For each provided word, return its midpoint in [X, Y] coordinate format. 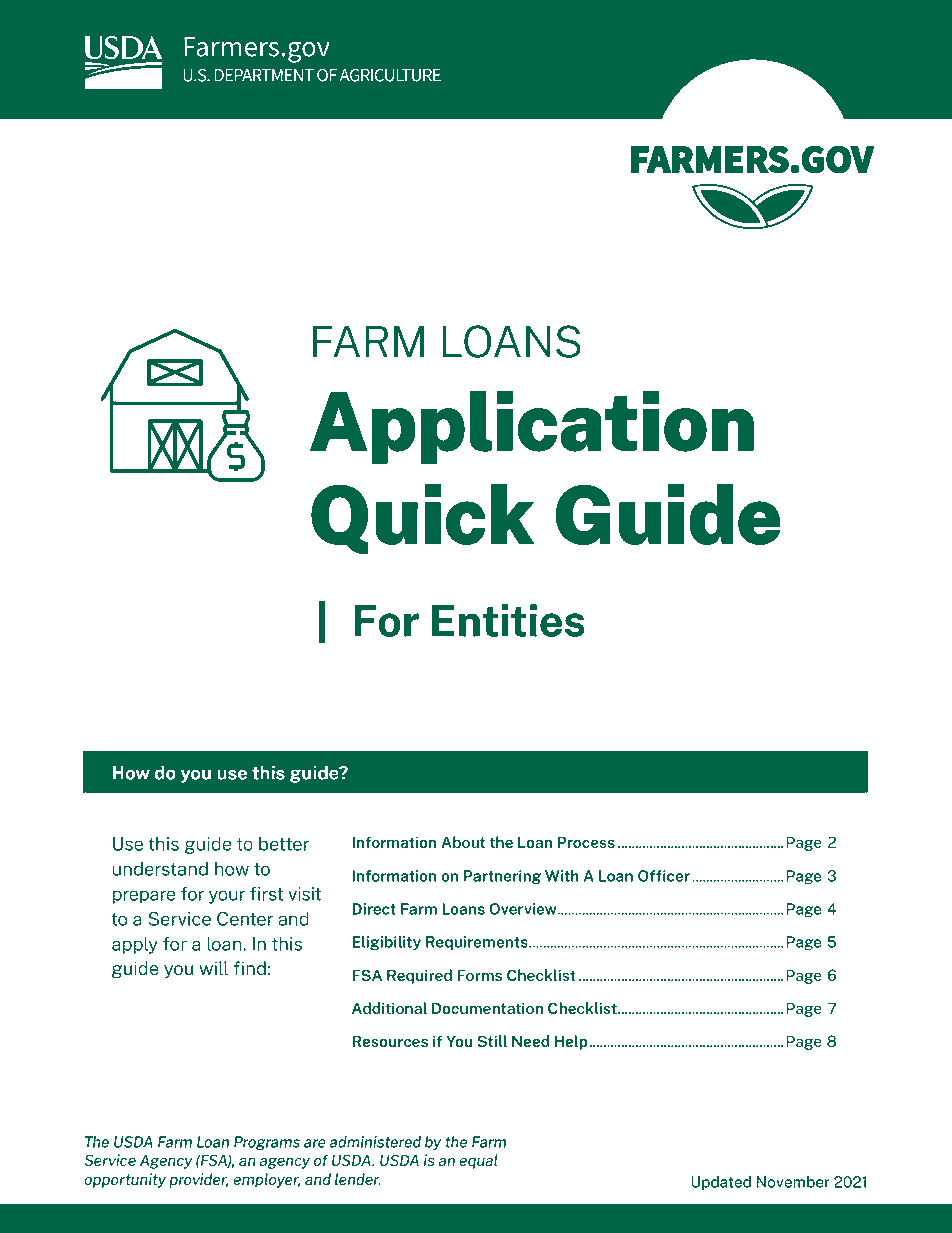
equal [478, 1161]
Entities [508, 620]
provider [198, 1180]
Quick [422, 519]
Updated [721, 1183]
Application [532, 427]
